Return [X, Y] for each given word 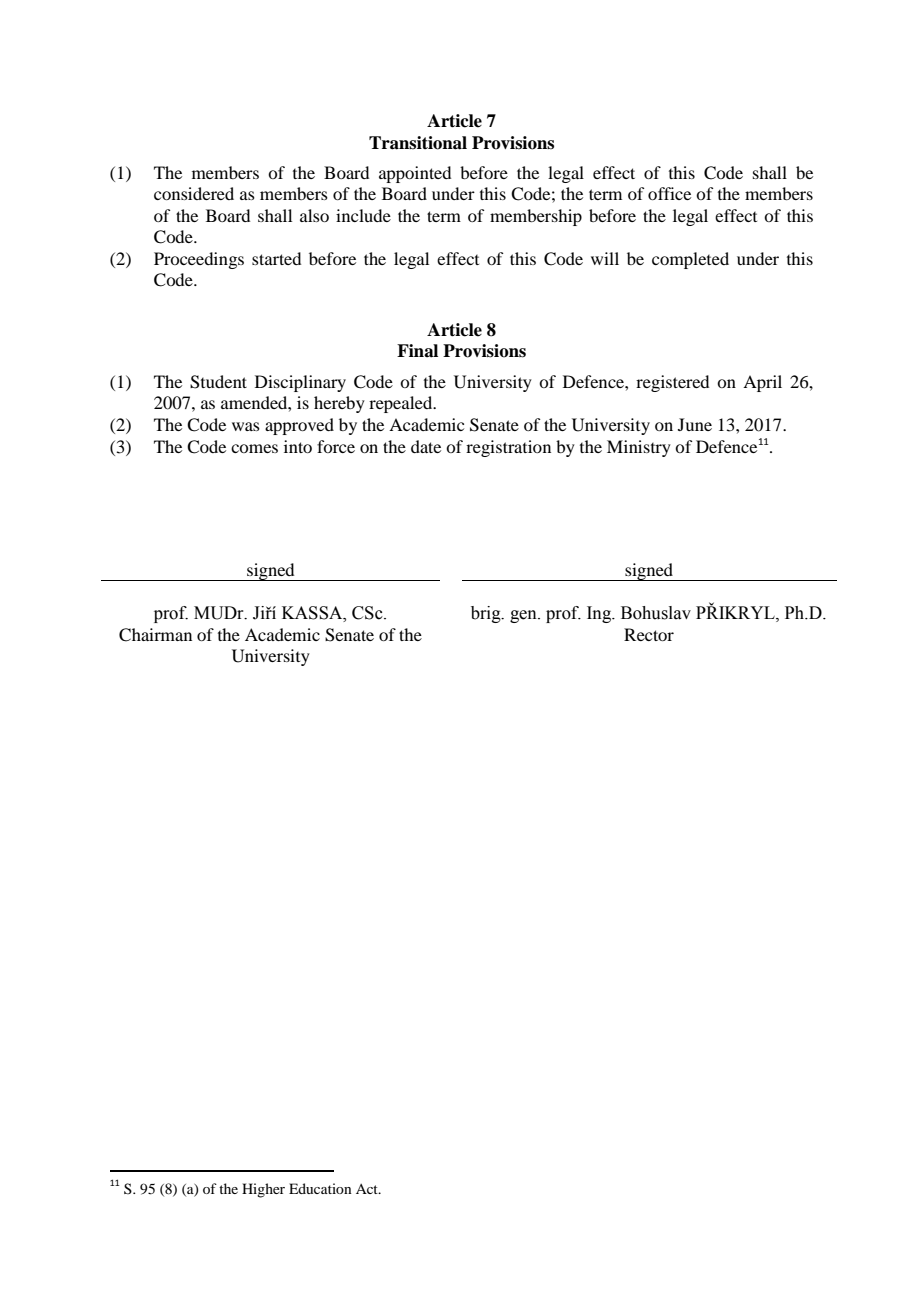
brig [487, 614]
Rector [649, 634]
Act [368, 1189]
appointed [415, 174]
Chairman [155, 635]
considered [194, 193]
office [669, 193]
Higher [263, 1190]
